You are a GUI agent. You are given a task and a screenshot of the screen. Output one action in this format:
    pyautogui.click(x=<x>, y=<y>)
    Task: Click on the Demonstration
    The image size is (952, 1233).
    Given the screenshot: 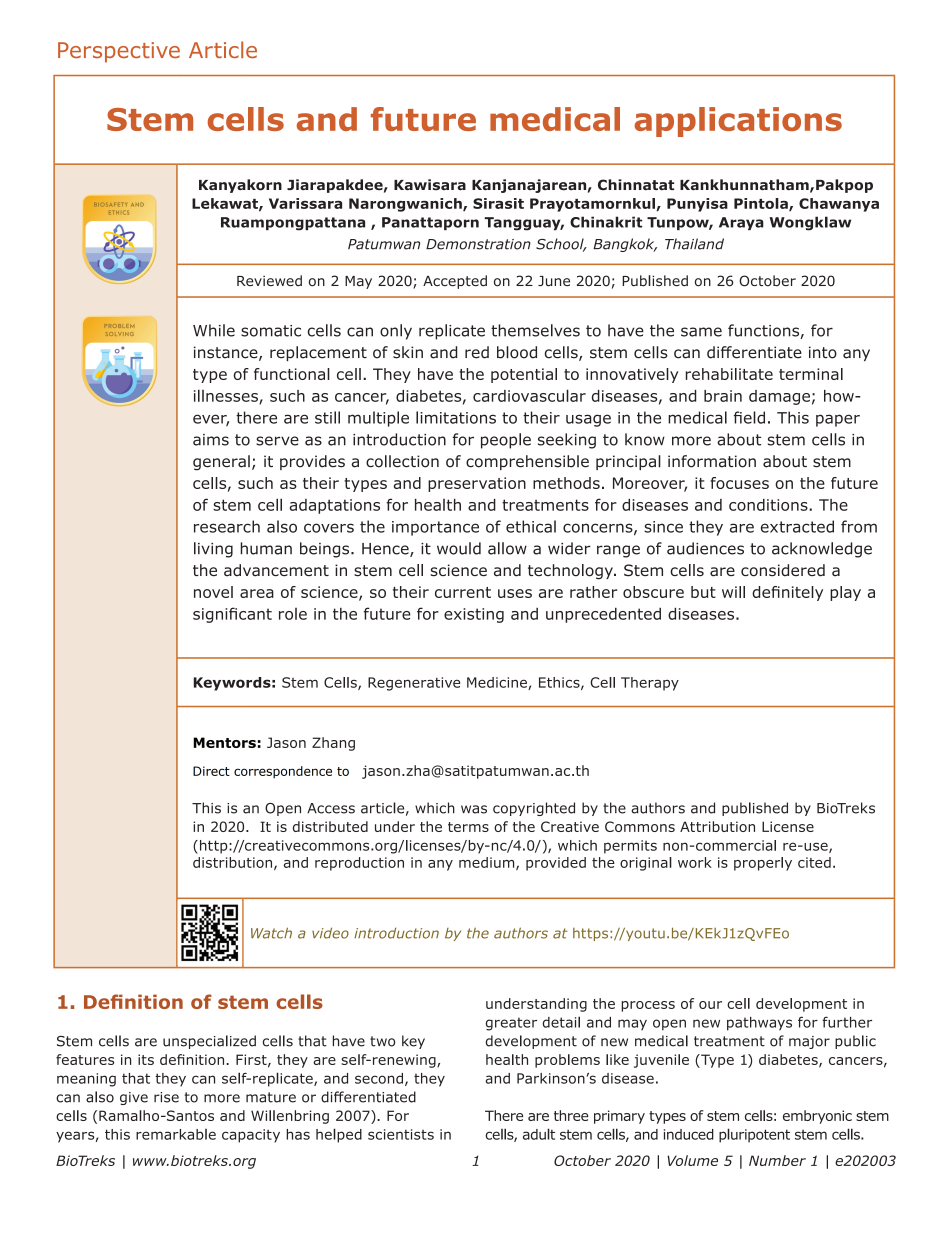 What is the action you would take?
    pyautogui.click(x=478, y=244)
